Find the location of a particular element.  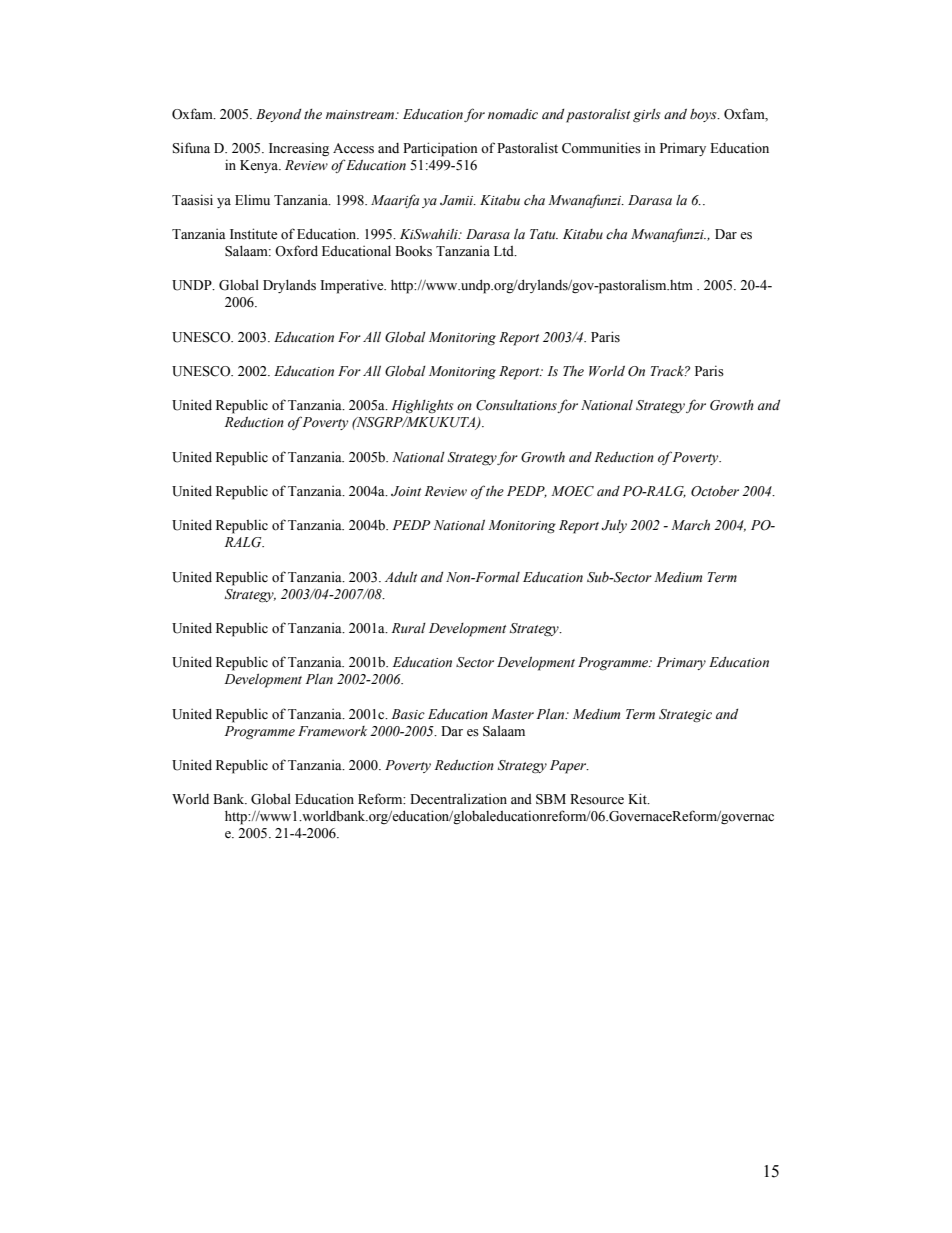

Consultations is located at coordinates (517, 406).
